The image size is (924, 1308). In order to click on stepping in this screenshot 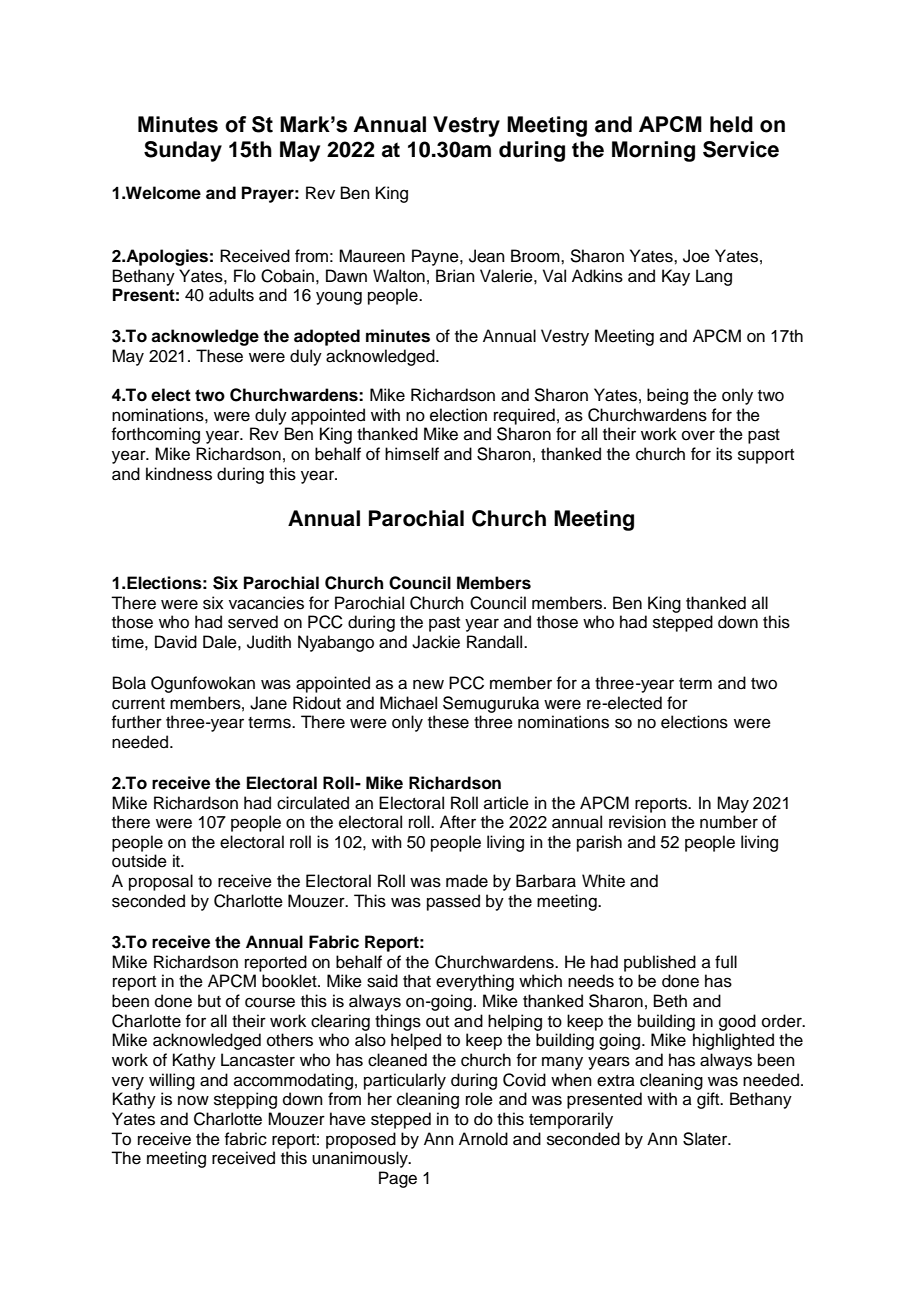, I will do `click(245, 1100)`.
